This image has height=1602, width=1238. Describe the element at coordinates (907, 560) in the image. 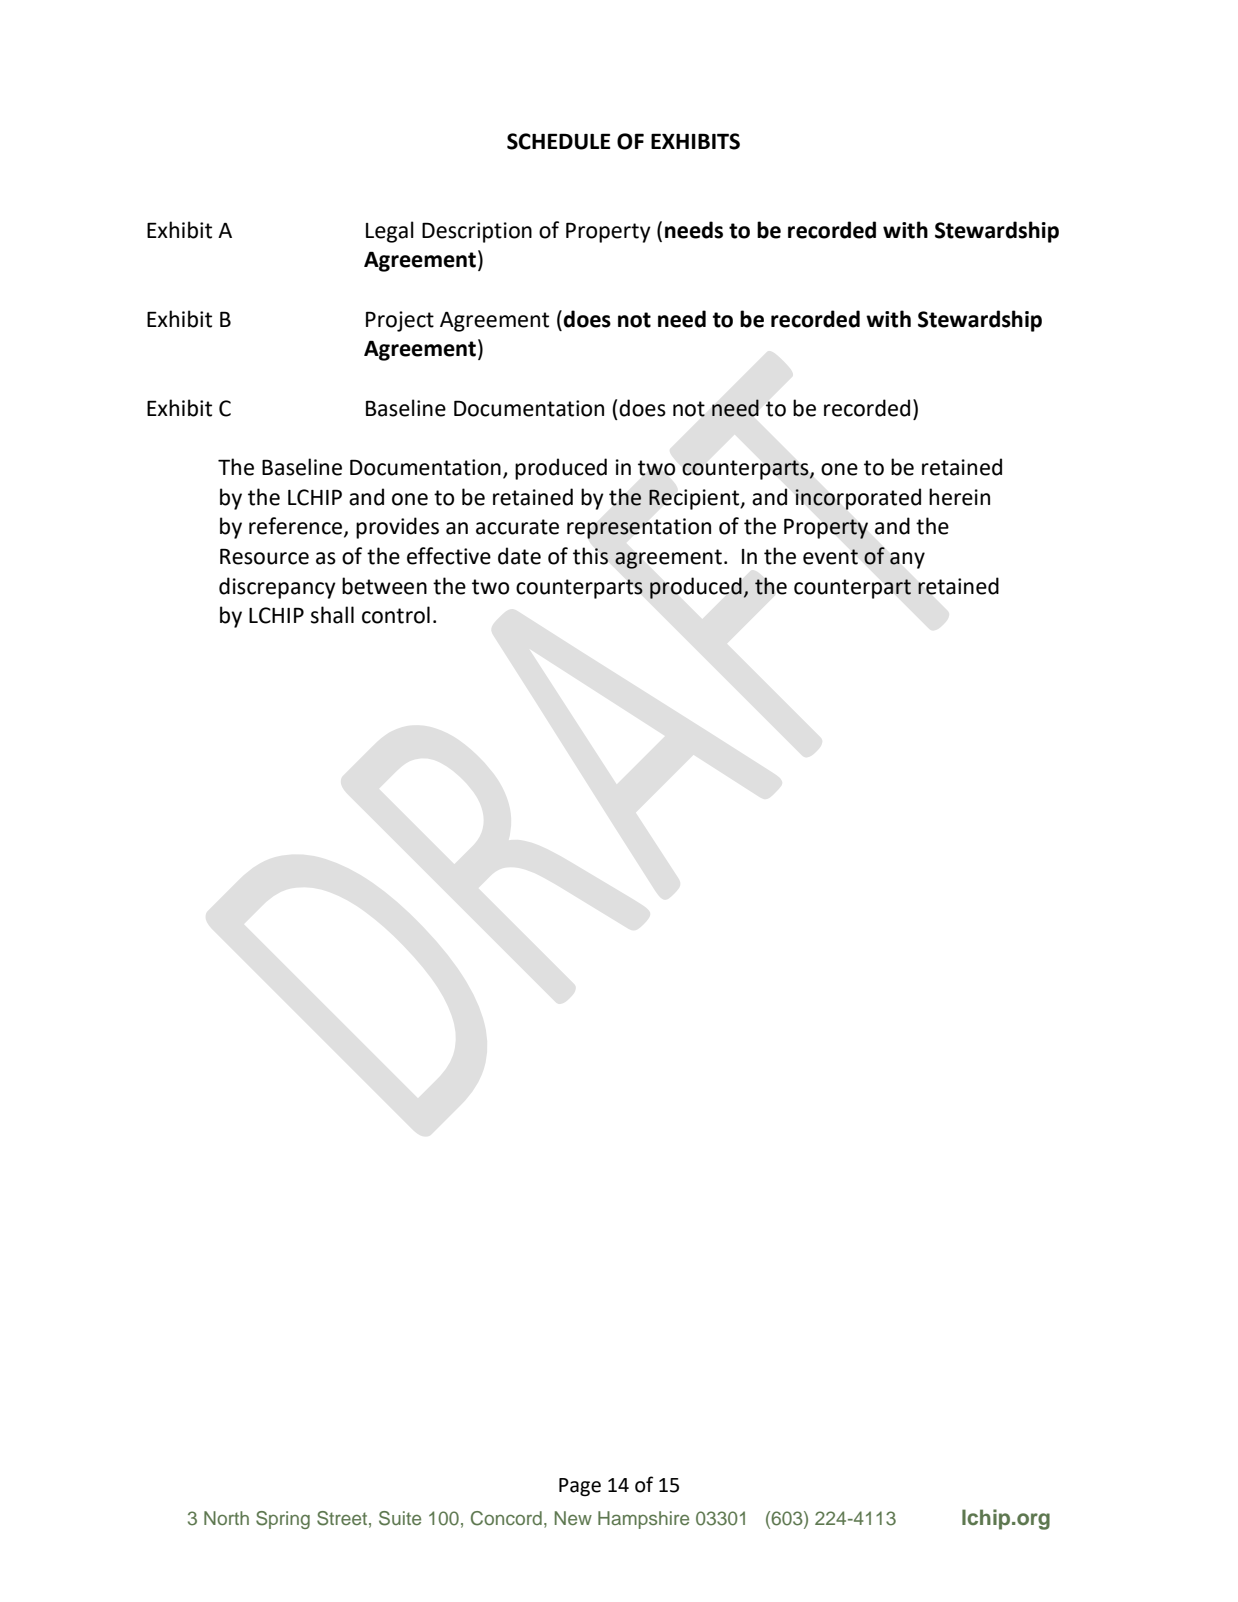

I see `any` at that location.
